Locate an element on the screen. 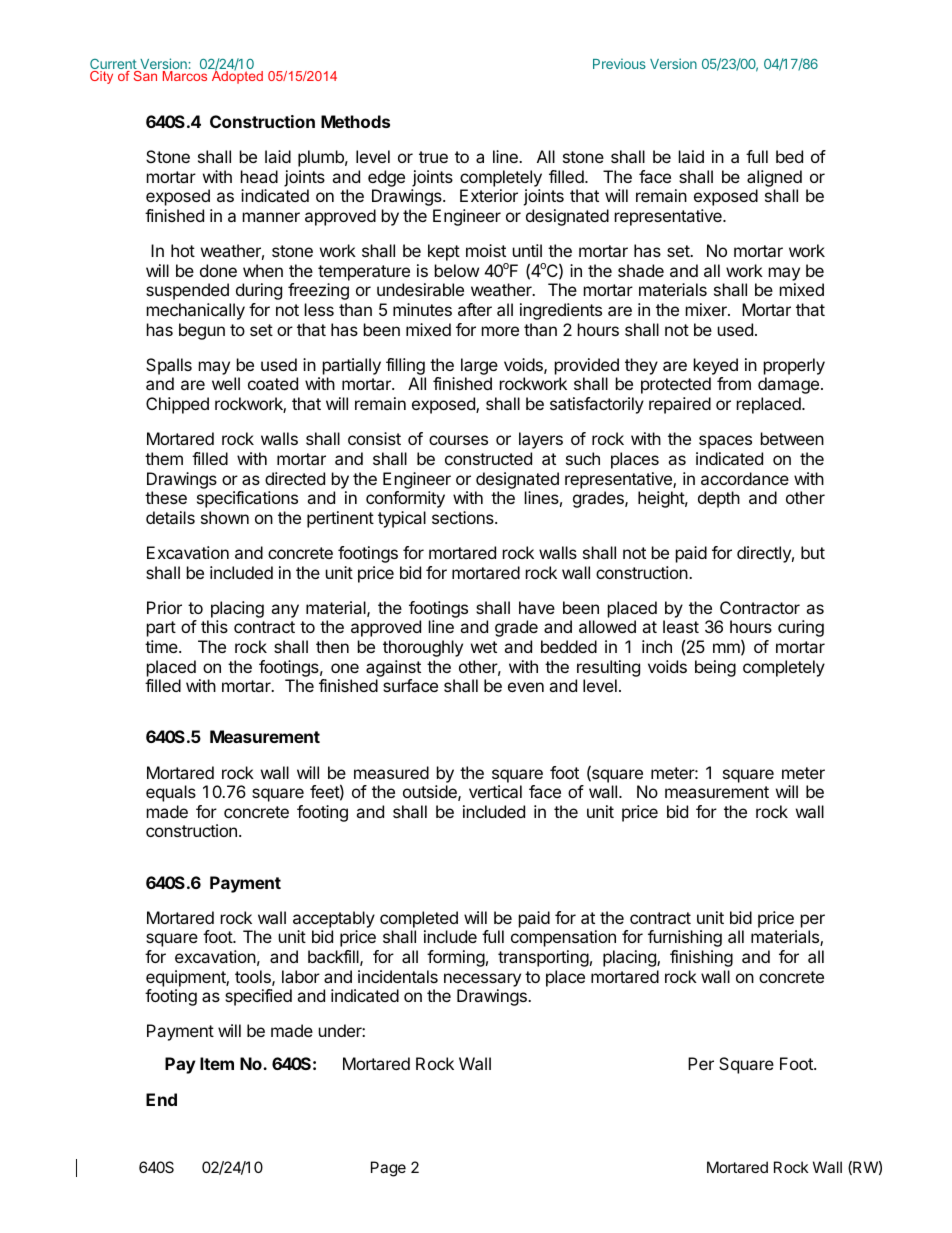 Image resolution: width=952 pixels, height=1233 pixels. furnishing is located at coordinates (685, 938).
